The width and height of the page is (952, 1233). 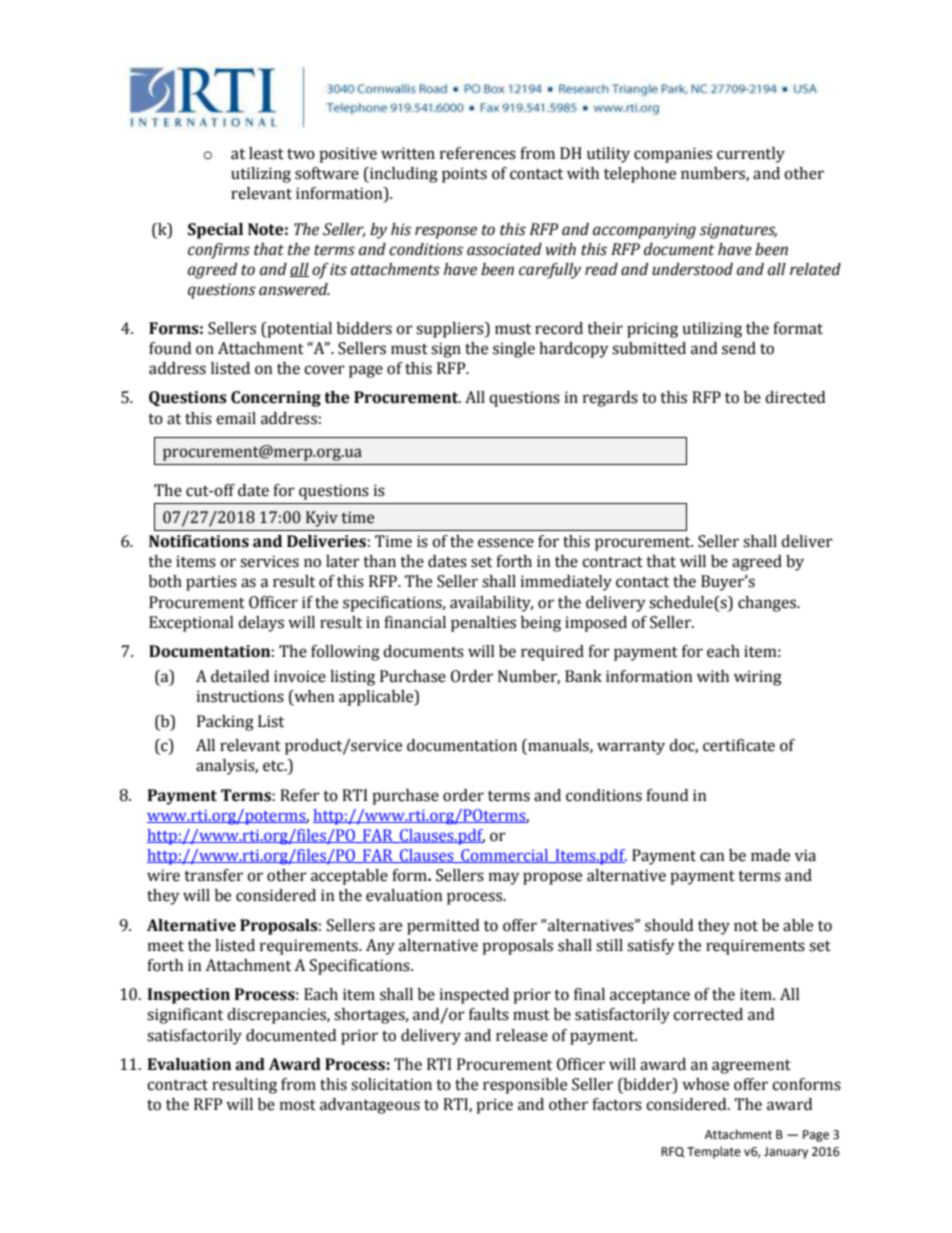 What do you see at coordinates (236, 418) in the page?
I see `email` at bounding box center [236, 418].
